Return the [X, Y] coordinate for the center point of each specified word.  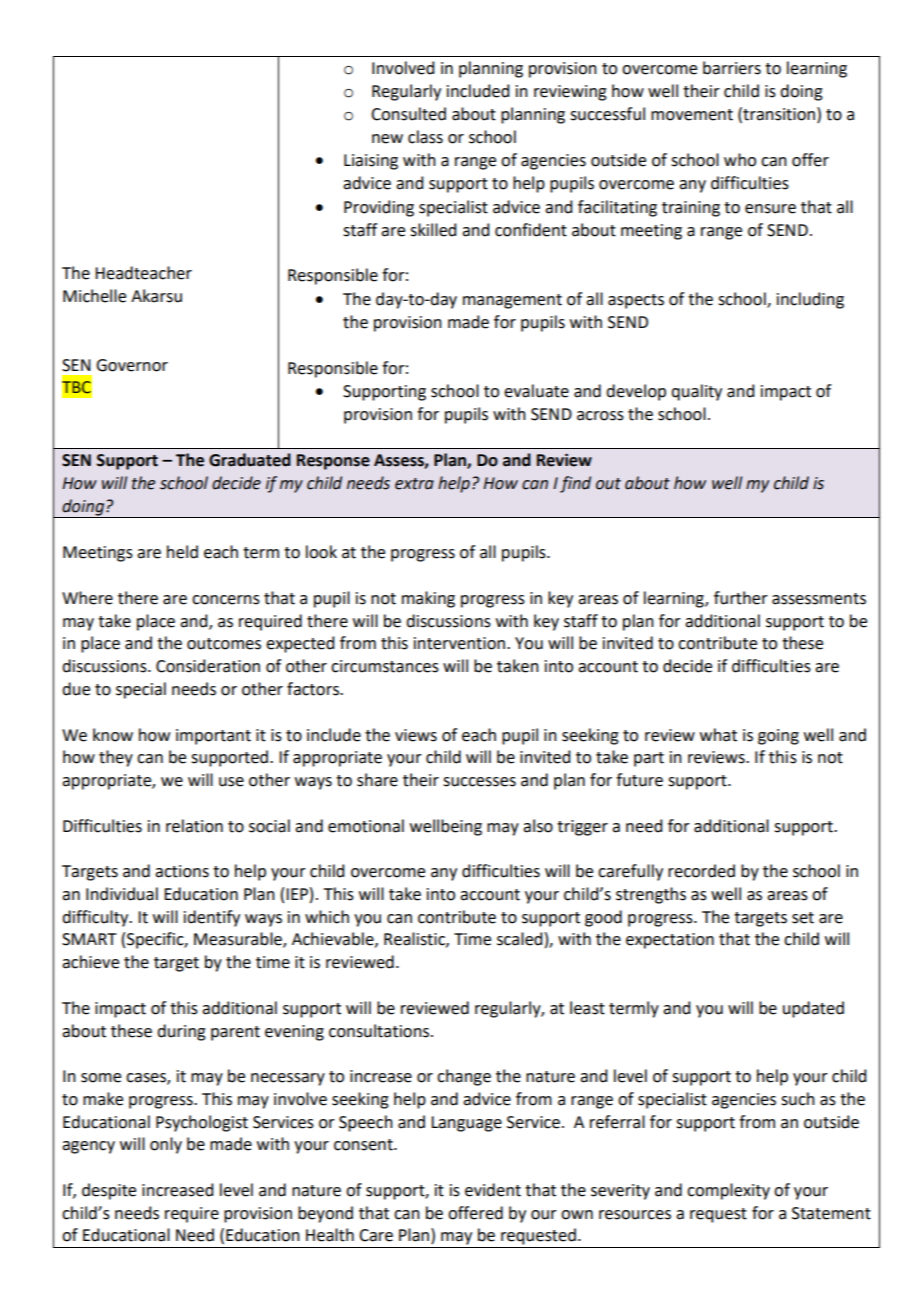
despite [109, 1191]
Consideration [208, 666]
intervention [459, 643]
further [741, 598]
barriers [732, 68]
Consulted [408, 114]
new [387, 139]
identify [212, 918]
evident [493, 1190]
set [803, 918]
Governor [132, 365]
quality [696, 392]
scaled [519, 939]
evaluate [536, 391]
